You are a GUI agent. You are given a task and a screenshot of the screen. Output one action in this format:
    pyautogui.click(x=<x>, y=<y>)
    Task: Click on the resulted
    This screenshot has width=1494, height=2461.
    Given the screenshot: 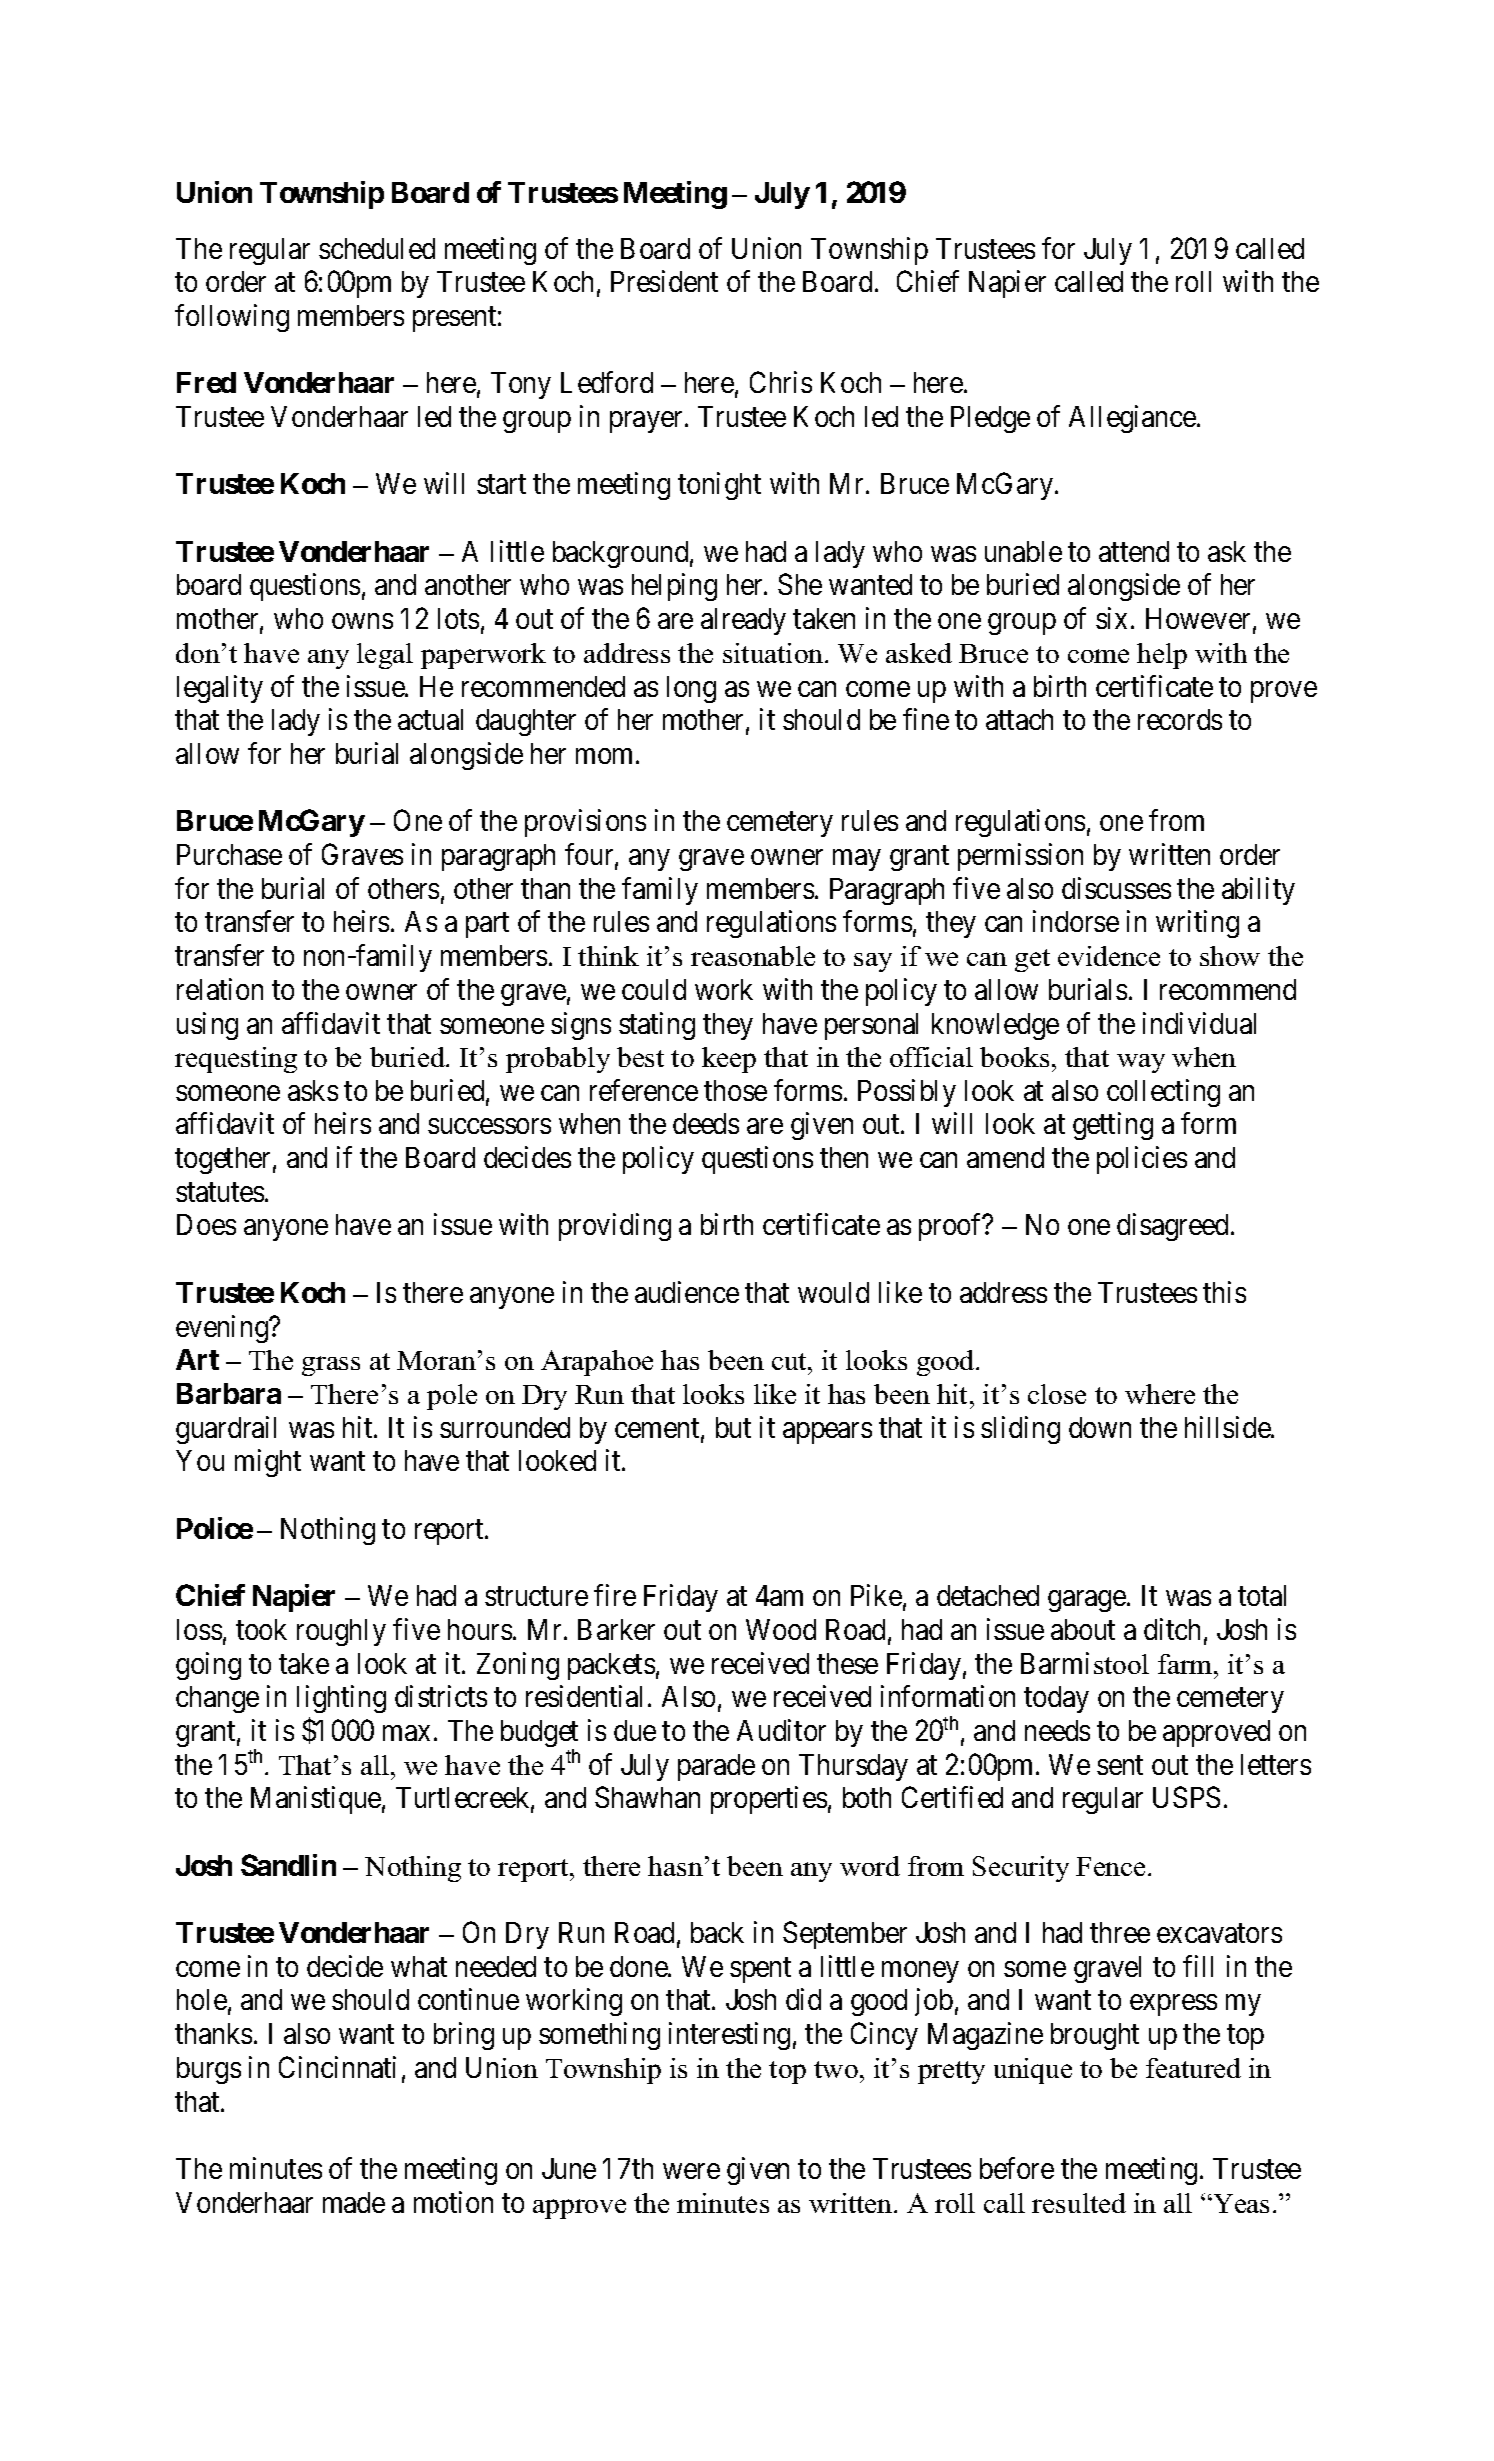 What is the action you would take?
    pyautogui.click(x=1079, y=2203)
